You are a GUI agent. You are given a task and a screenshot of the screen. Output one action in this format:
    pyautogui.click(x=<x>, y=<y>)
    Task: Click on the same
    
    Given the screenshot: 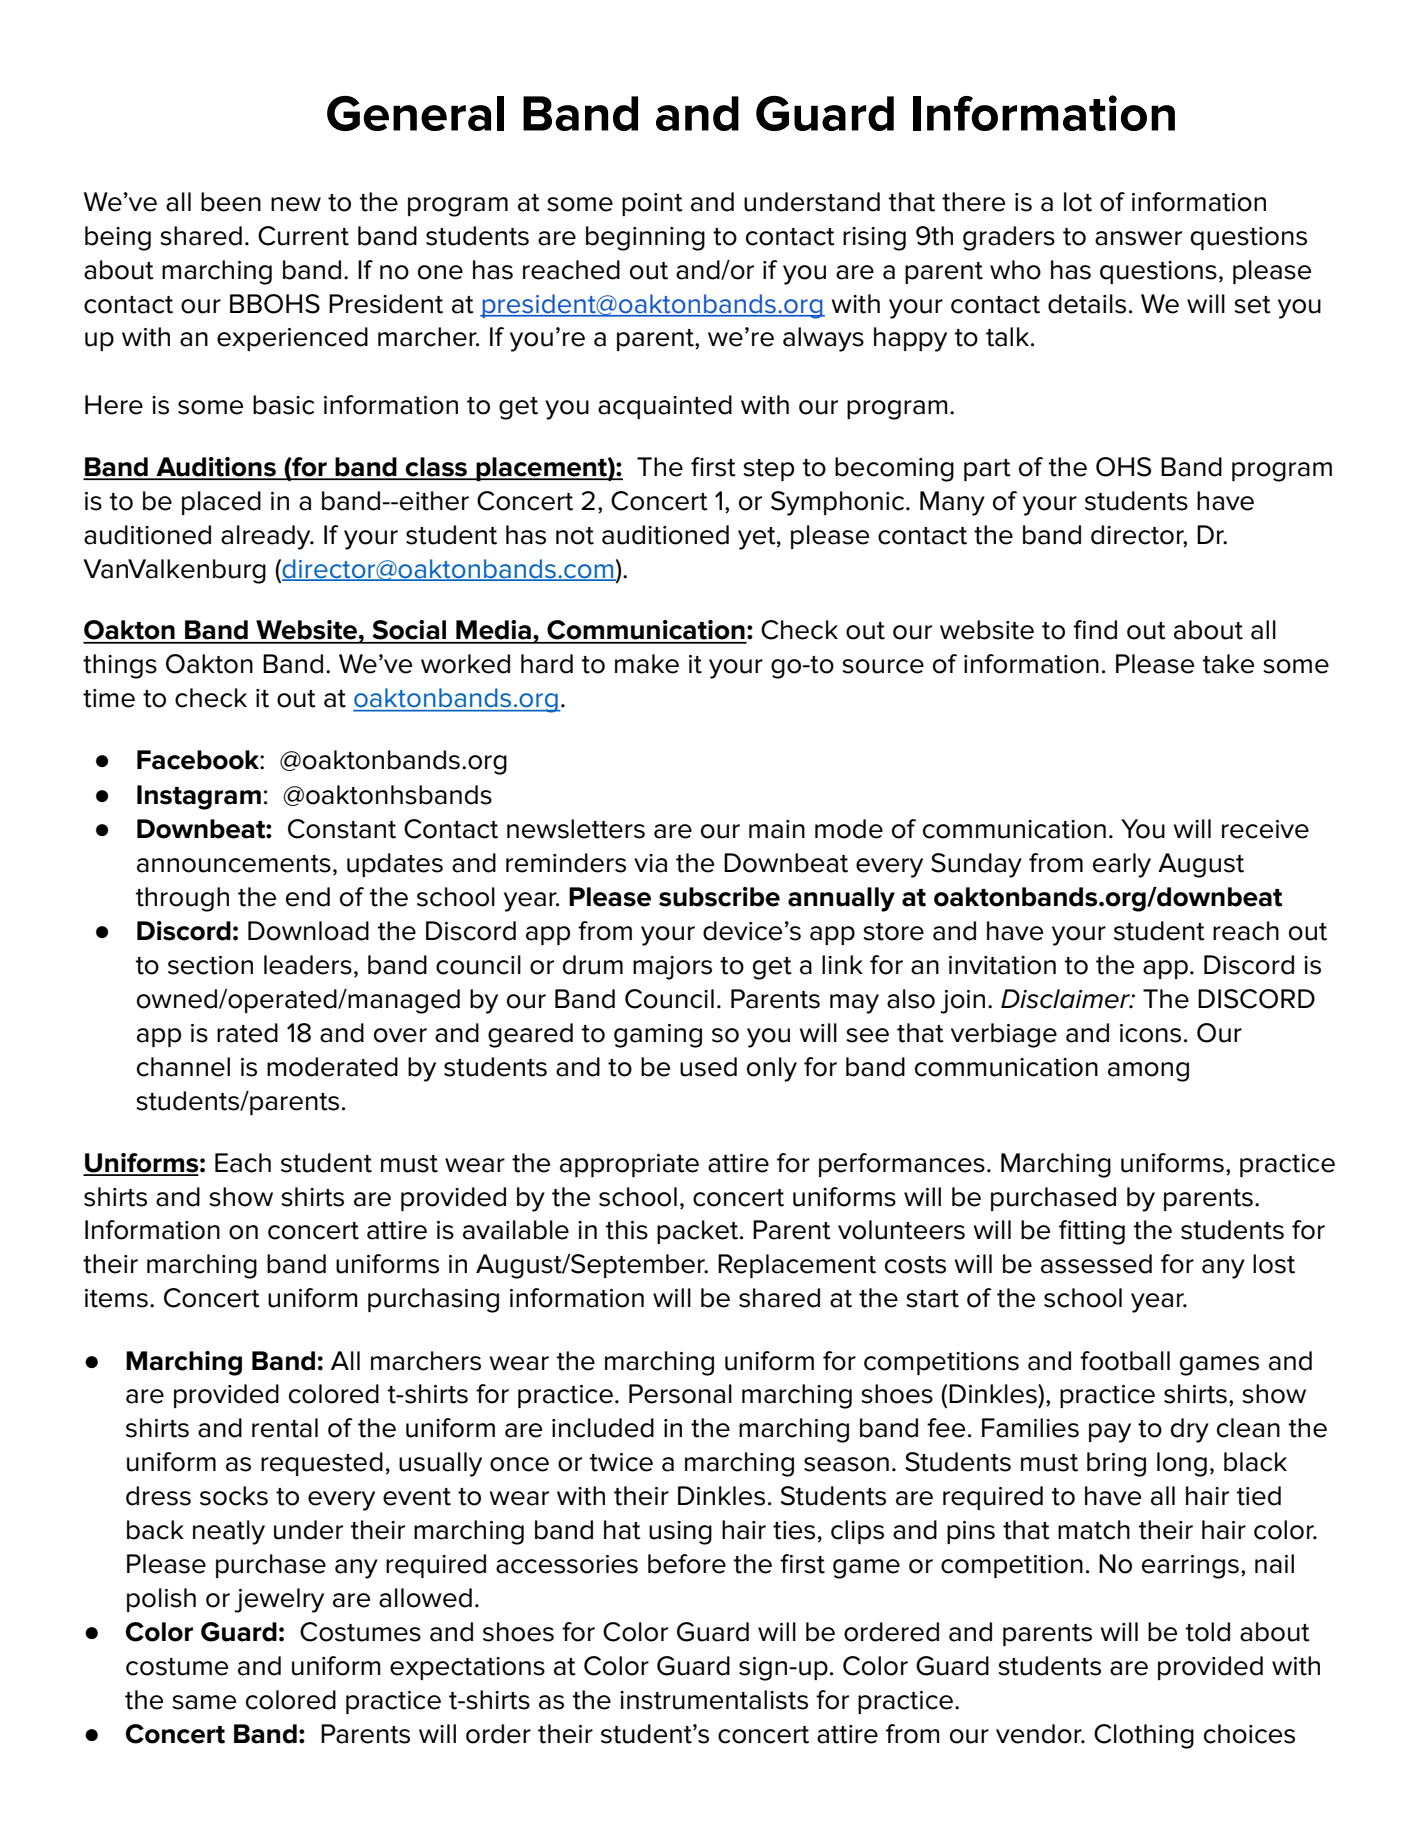 What is the action you would take?
    pyautogui.click(x=204, y=1702)
